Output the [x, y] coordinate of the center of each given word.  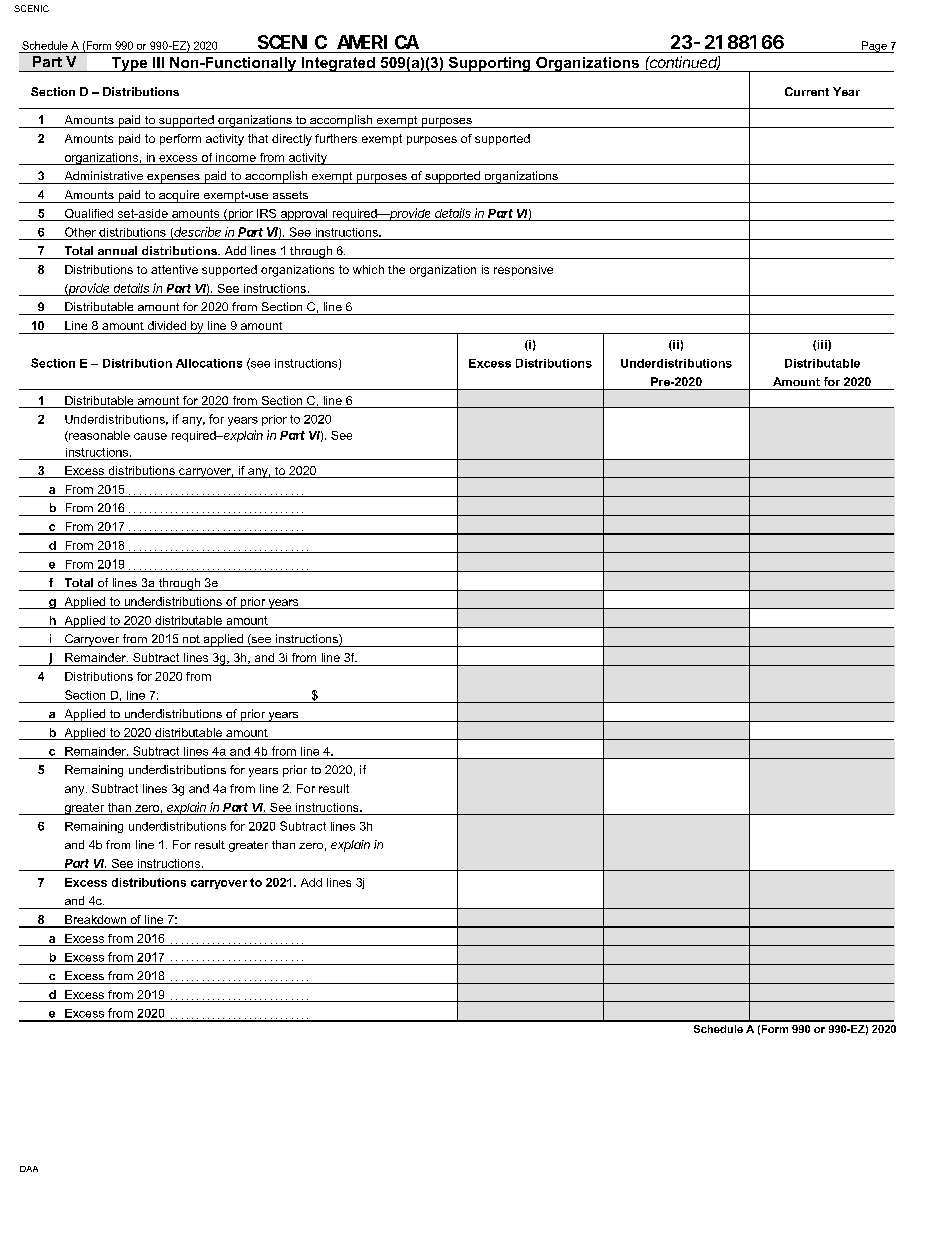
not [191, 639]
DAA [29, 1169]
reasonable [98, 436]
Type [129, 64]
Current [807, 91]
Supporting [489, 64]
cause [150, 436]
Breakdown [95, 921]
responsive [523, 270]
